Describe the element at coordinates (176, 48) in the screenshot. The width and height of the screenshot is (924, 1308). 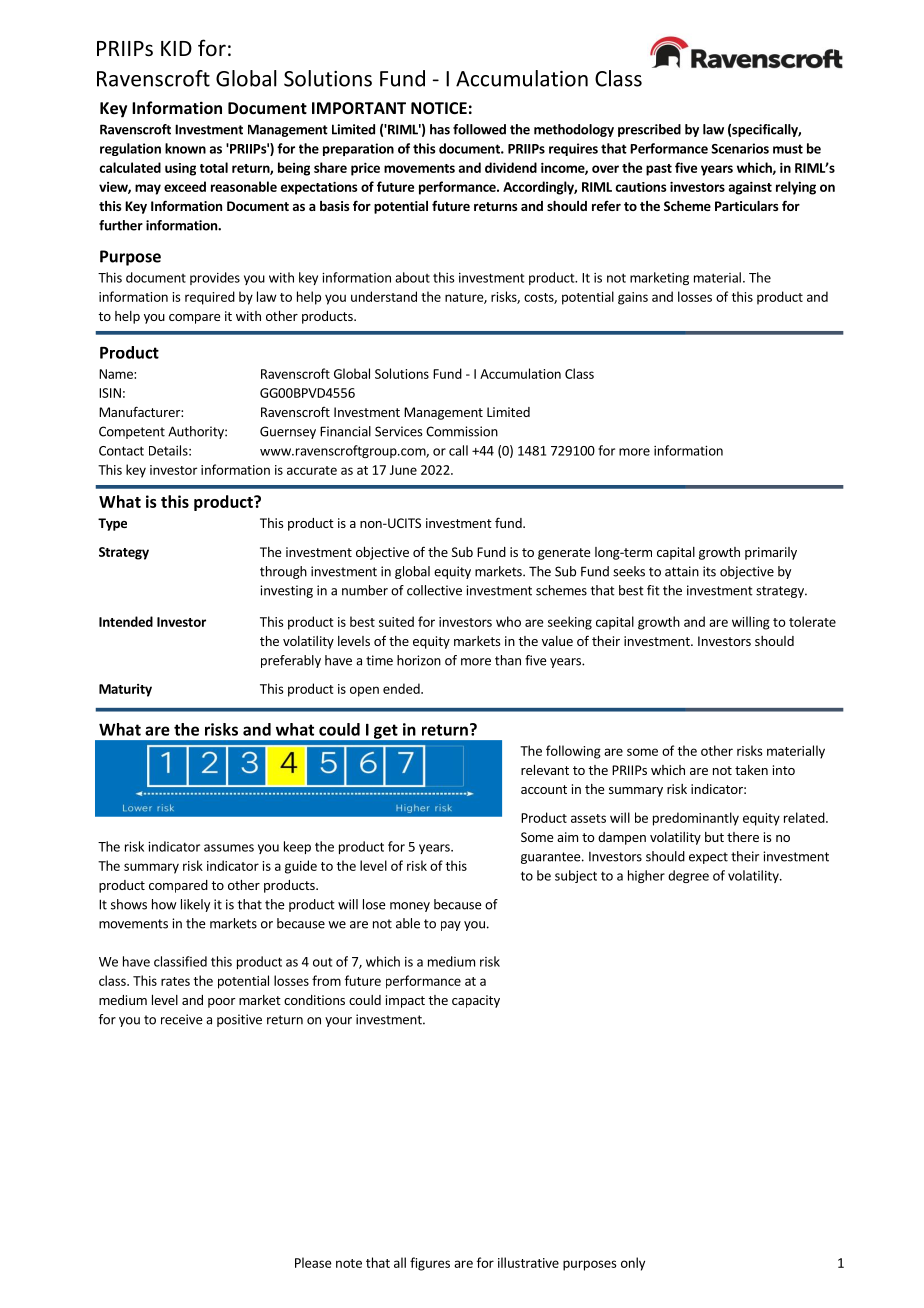
I see `KID` at that location.
